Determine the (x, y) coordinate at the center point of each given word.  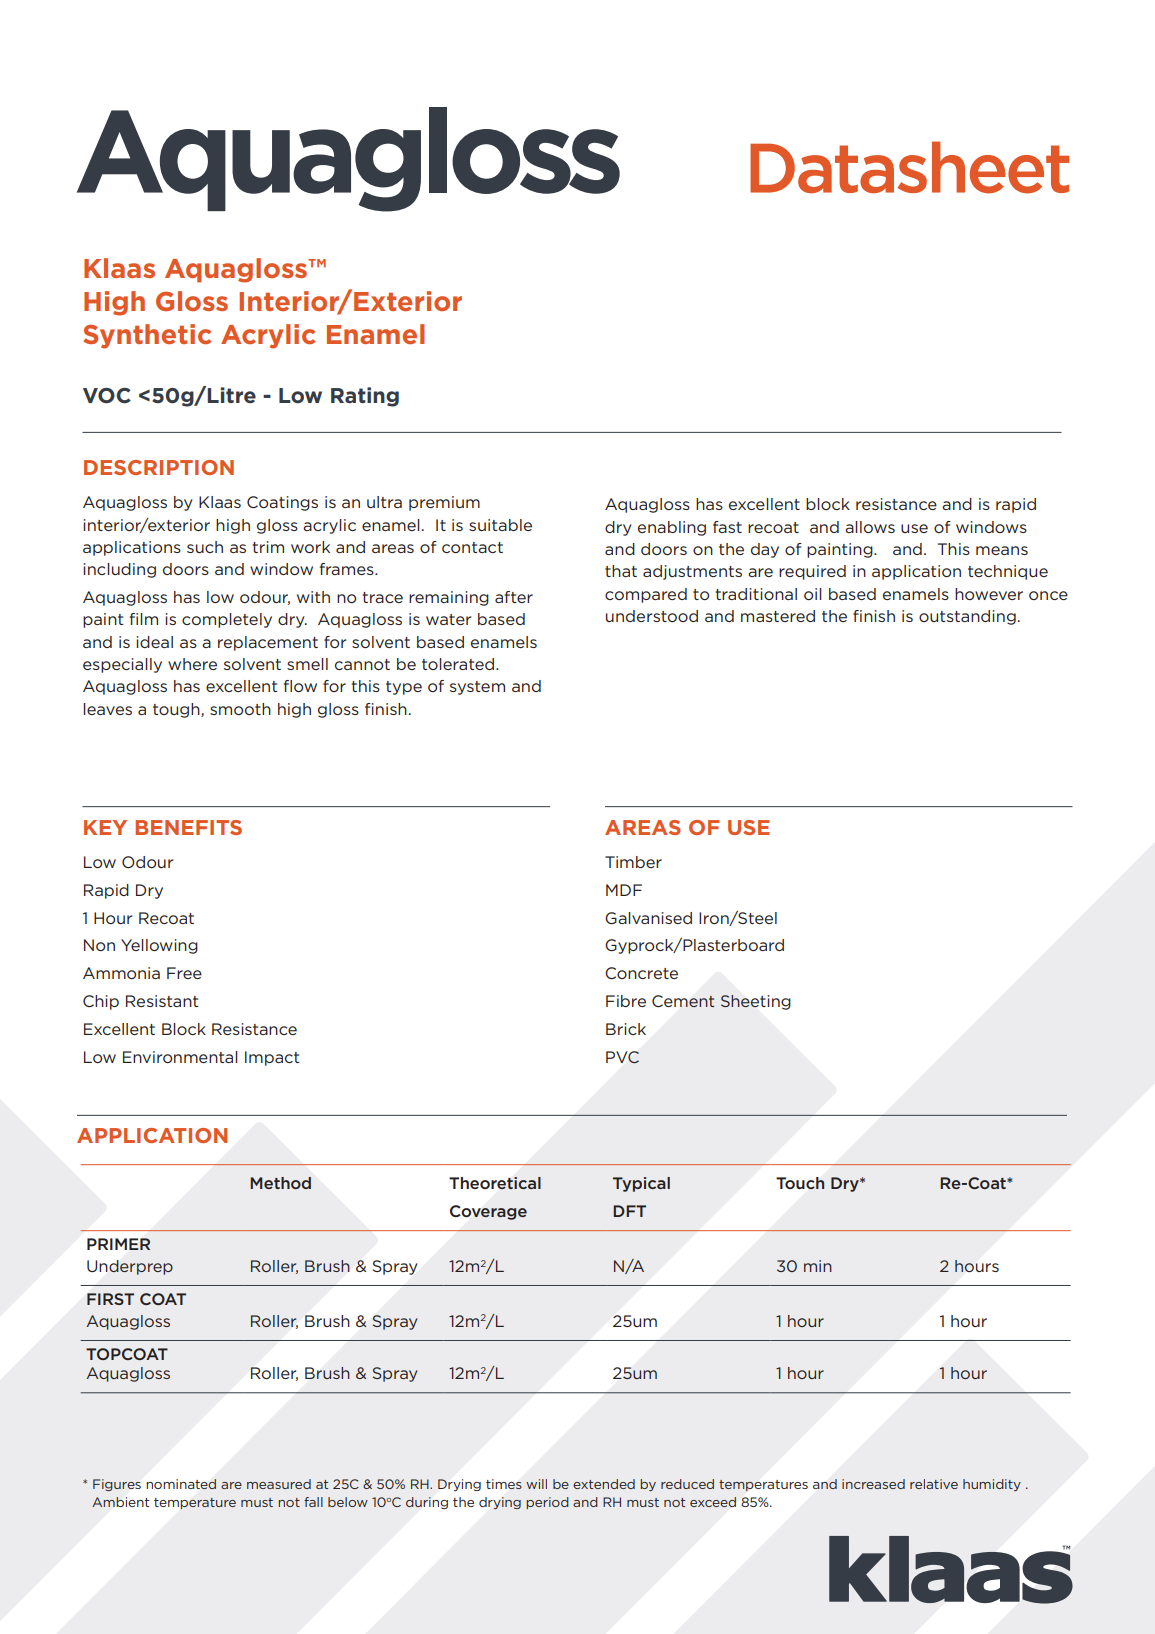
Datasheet (909, 167)
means (1002, 550)
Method (280, 1183)
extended (604, 1484)
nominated (181, 1484)
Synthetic (147, 336)
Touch (800, 1183)
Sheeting (756, 1002)
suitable (500, 525)
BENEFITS (188, 827)
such (205, 547)
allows (870, 527)
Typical (641, 1184)
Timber (633, 862)
